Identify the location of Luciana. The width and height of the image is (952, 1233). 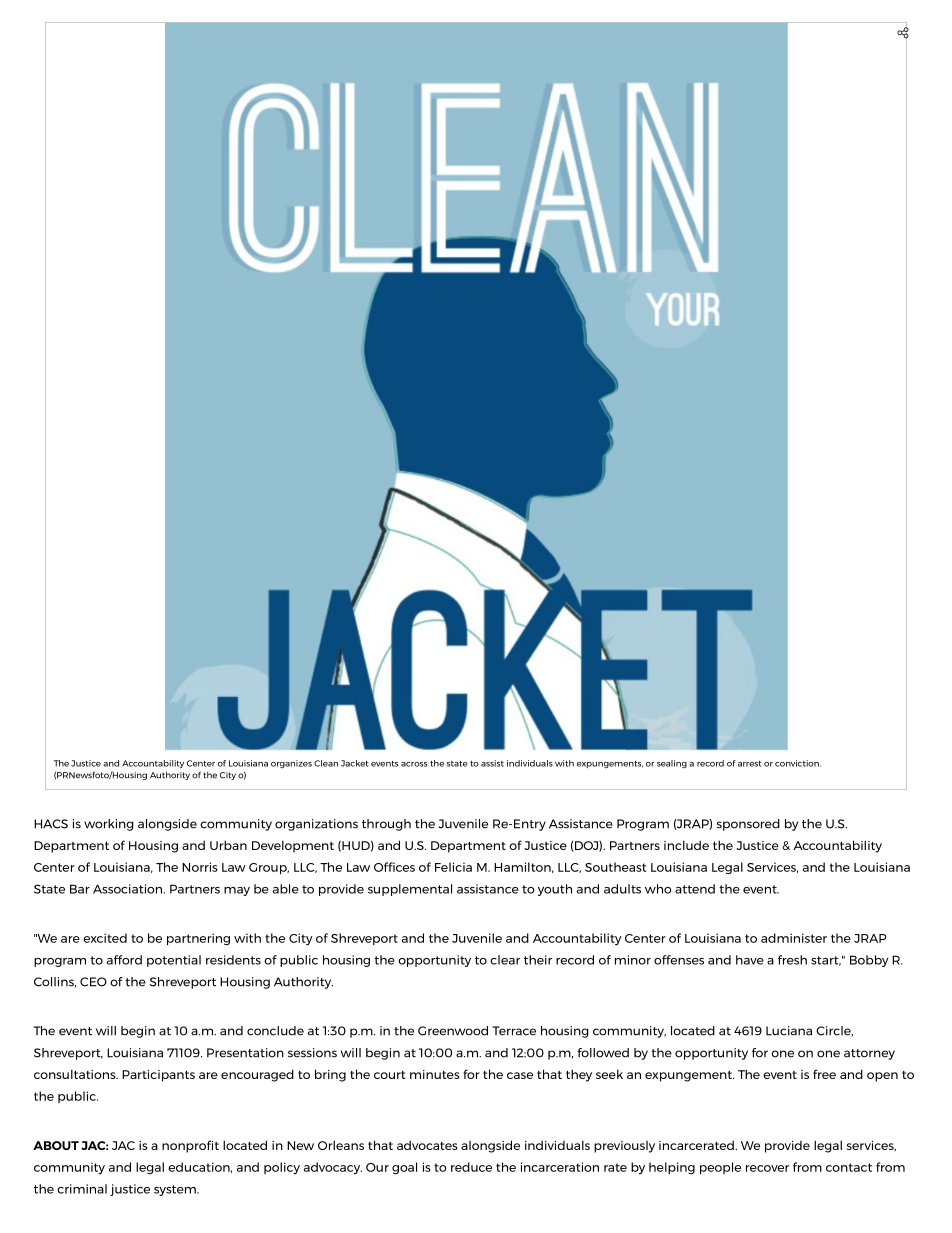
(789, 1031).
